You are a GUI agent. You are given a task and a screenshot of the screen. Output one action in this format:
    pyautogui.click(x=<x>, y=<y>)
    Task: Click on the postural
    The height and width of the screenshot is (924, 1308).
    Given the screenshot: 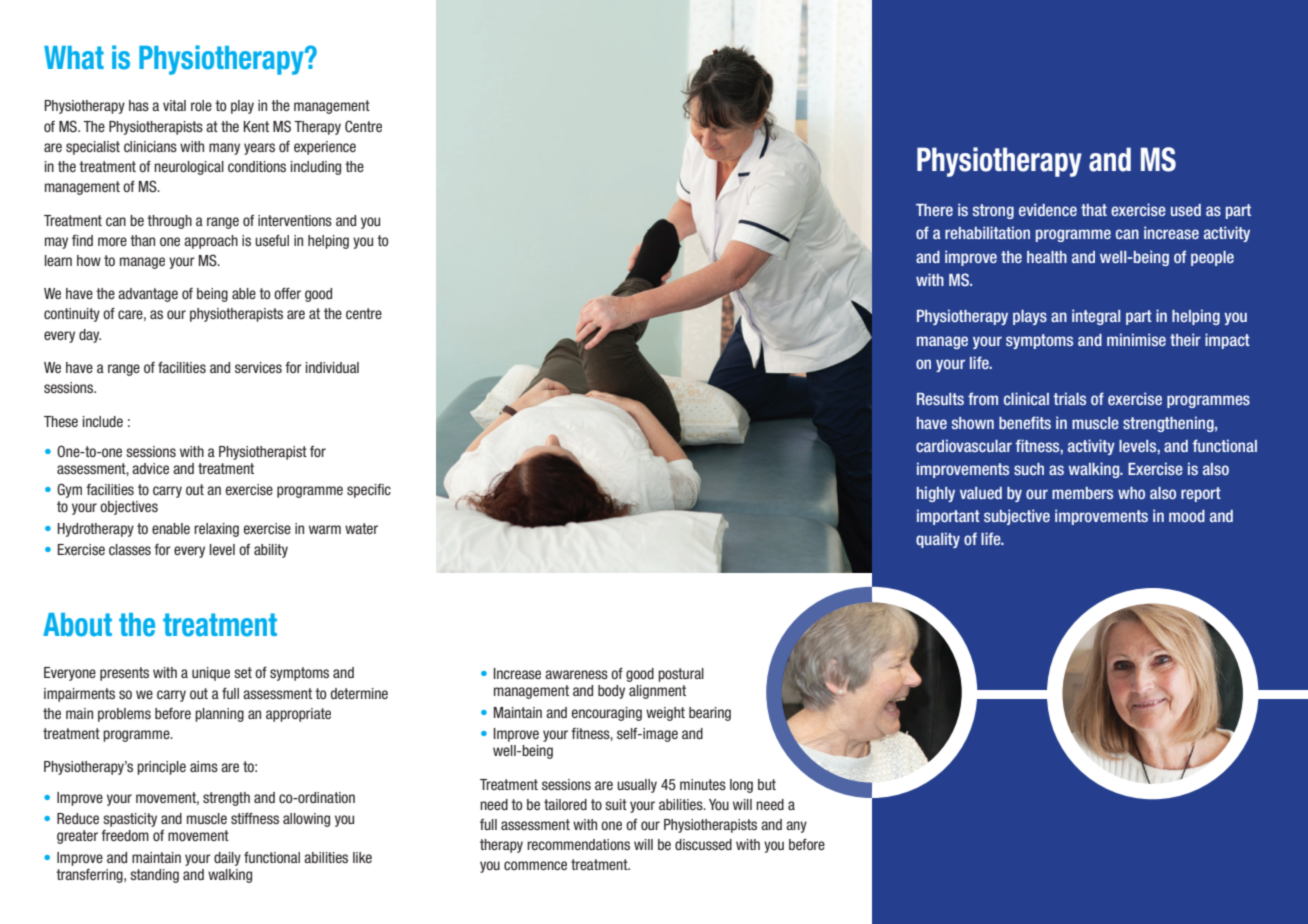 What is the action you would take?
    pyautogui.click(x=681, y=675)
